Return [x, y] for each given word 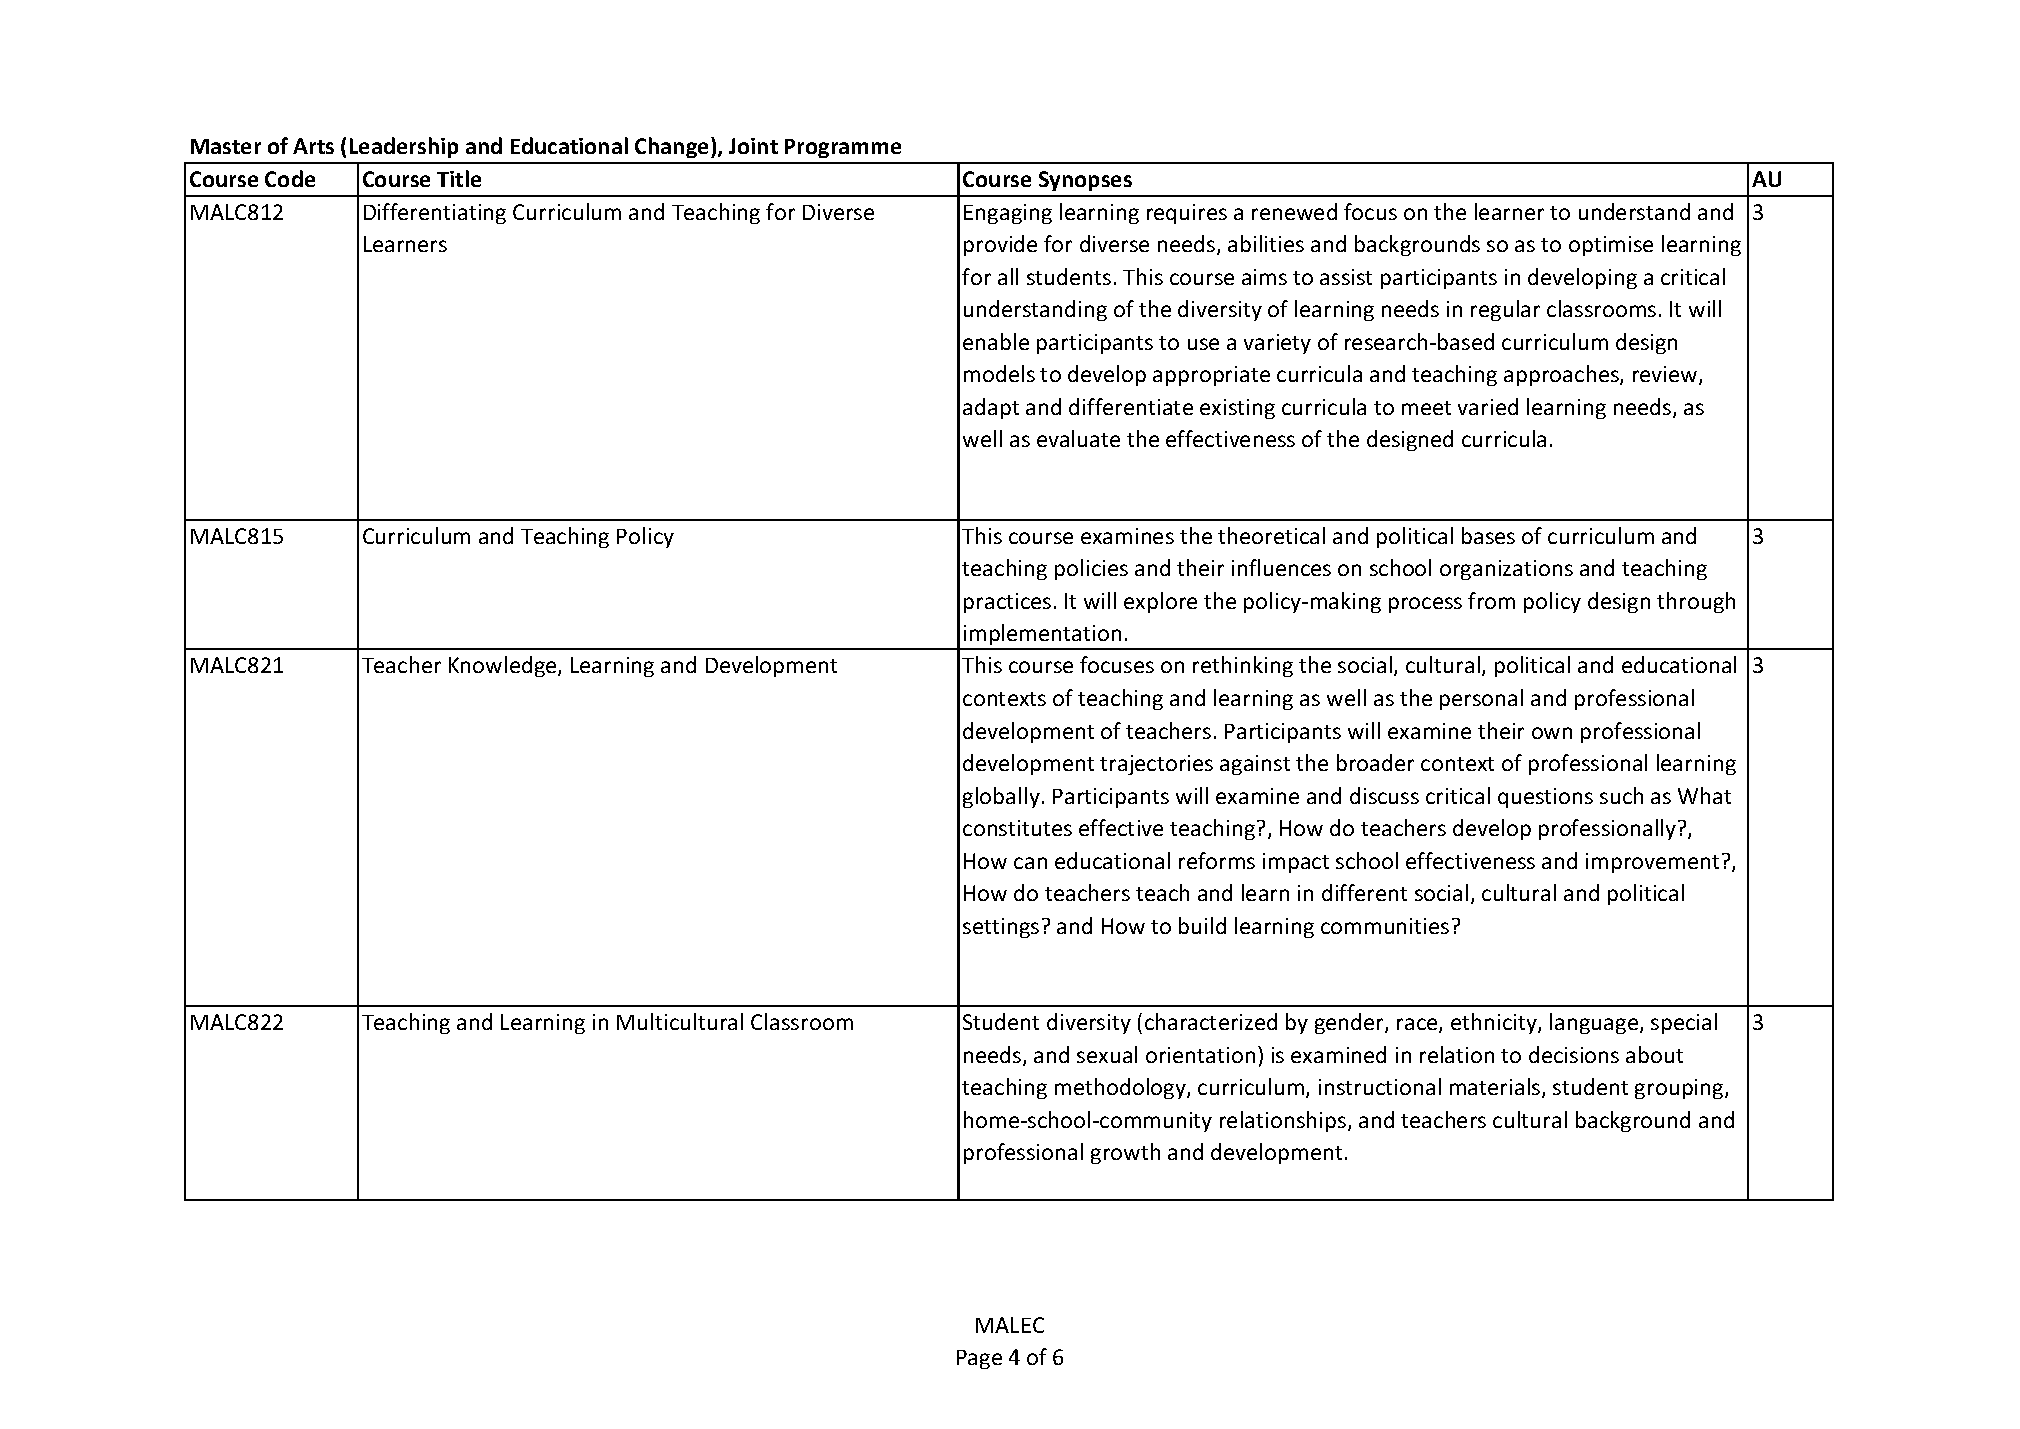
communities [1385, 926]
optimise [1611, 246]
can [1030, 863]
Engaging [1008, 214]
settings [1001, 928]
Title [459, 178]
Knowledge [504, 666]
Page [979, 1359]
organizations [1506, 570]
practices [1007, 603]
